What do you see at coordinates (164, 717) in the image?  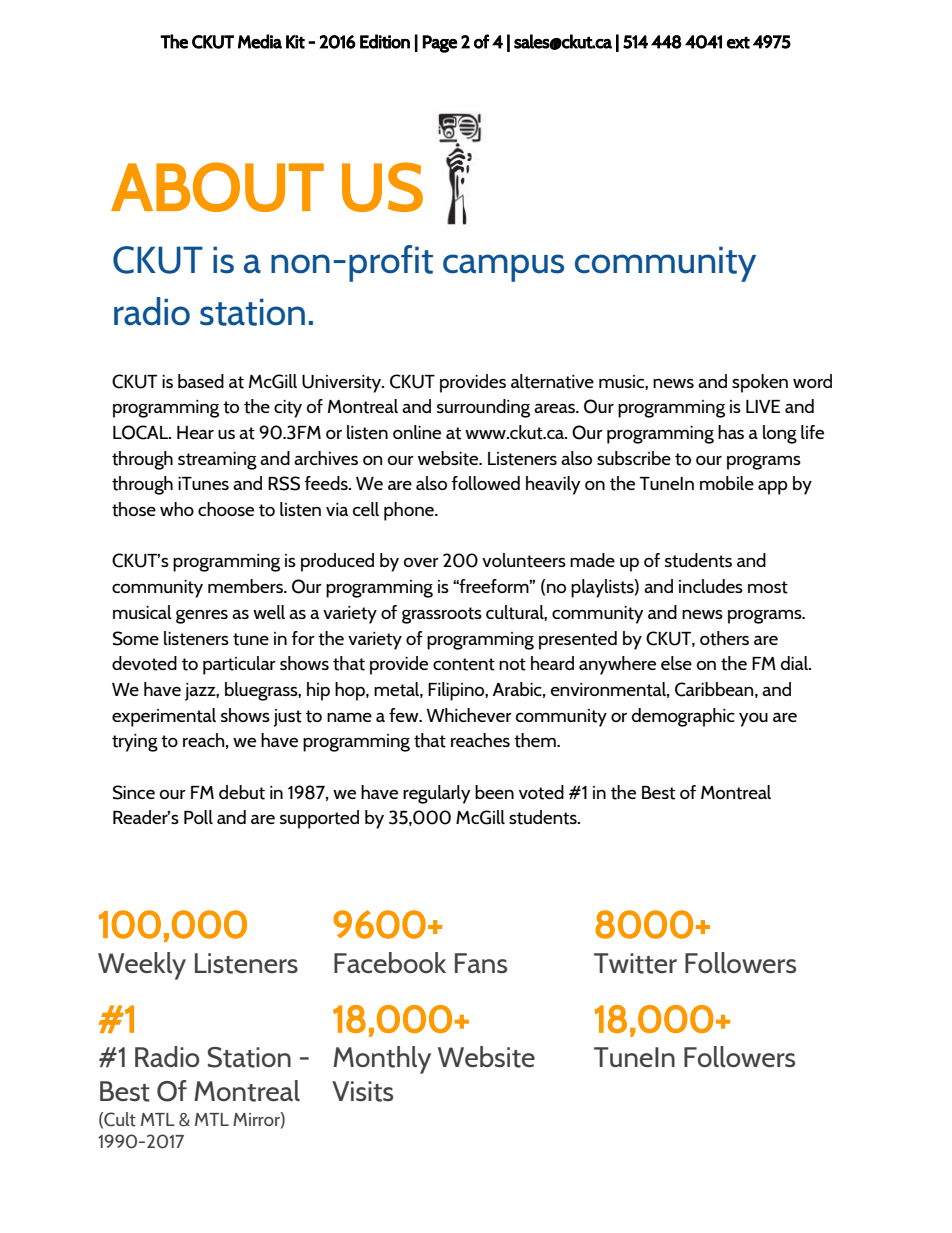 I see `experimental` at bounding box center [164, 717].
